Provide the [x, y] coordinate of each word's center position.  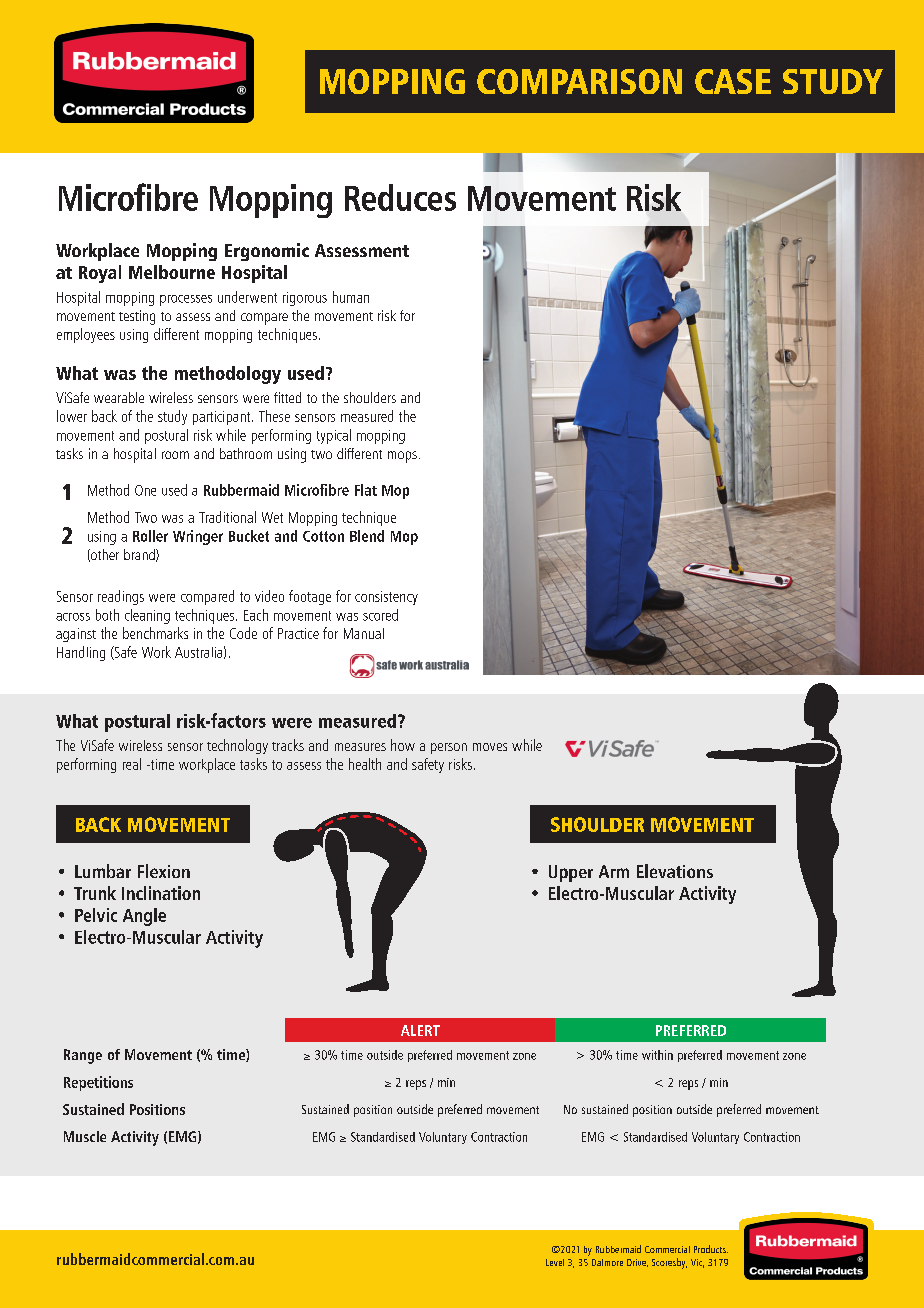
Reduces [400, 197]
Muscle [85, 1136]
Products [711, 1249]
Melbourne [172, 272]
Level [555, 1262]
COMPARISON [579, 81]
